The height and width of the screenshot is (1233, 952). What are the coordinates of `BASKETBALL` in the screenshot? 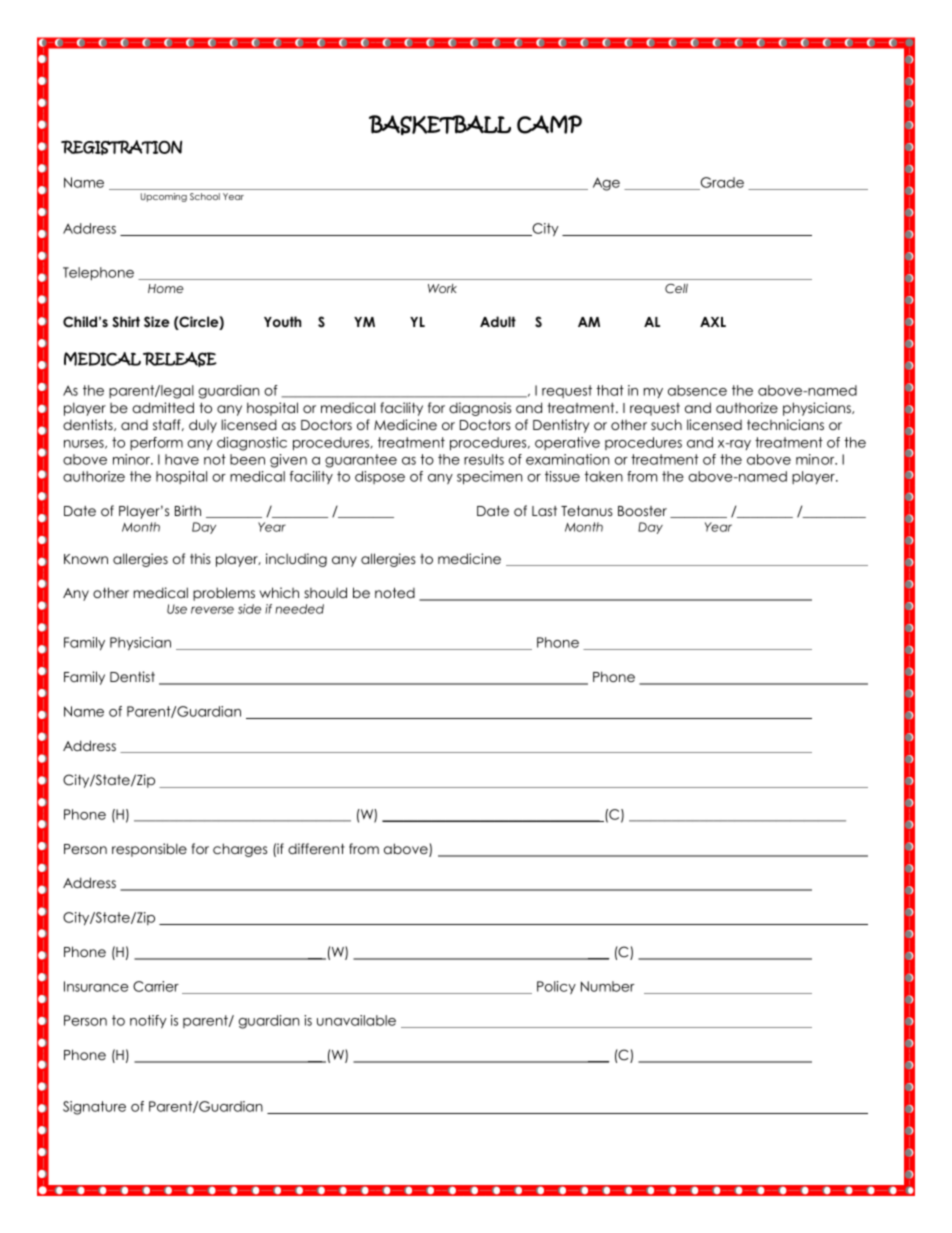 It's located at (440, 125).
